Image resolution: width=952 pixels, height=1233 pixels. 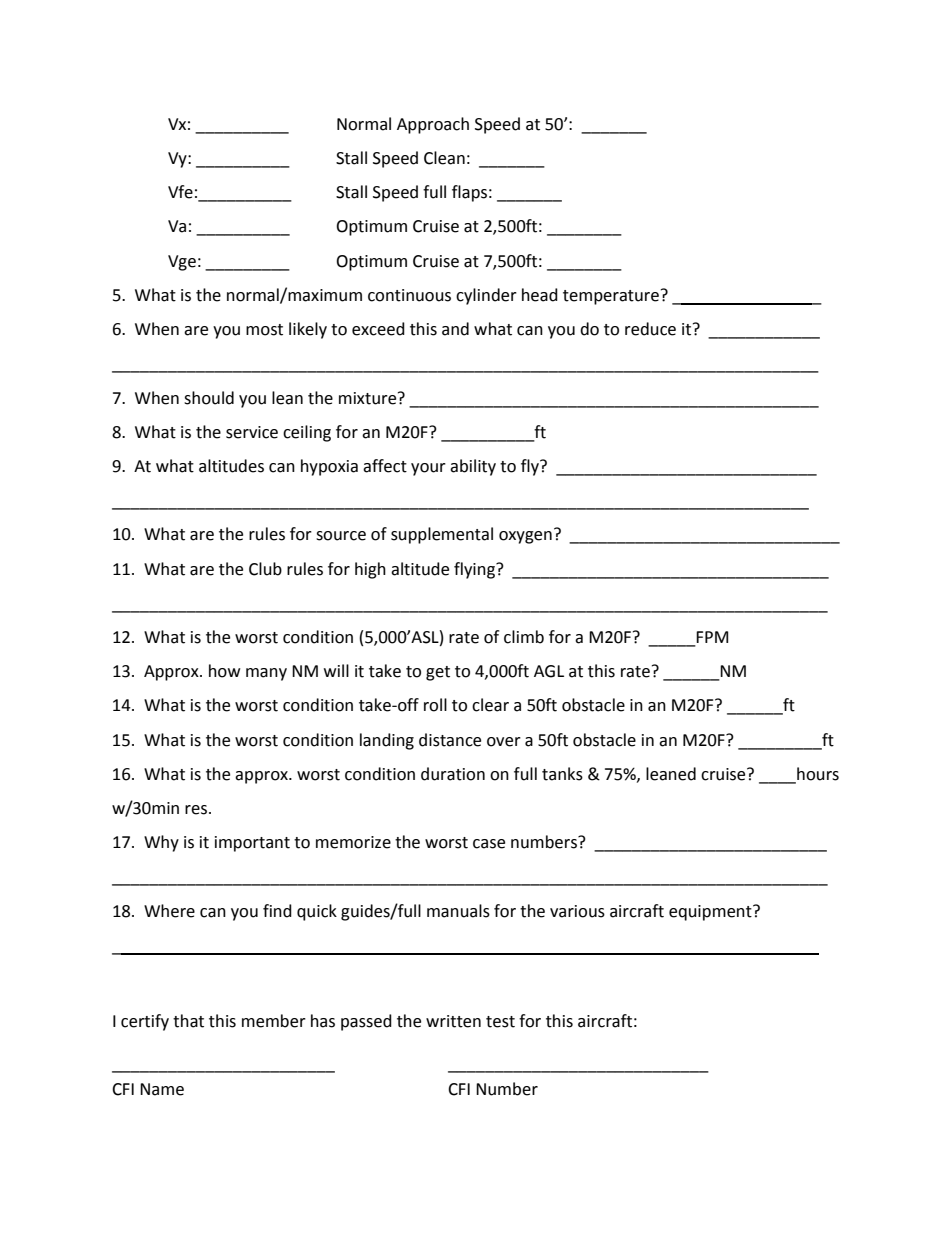 I want to click on temperature, so click(x=611, y=297).
